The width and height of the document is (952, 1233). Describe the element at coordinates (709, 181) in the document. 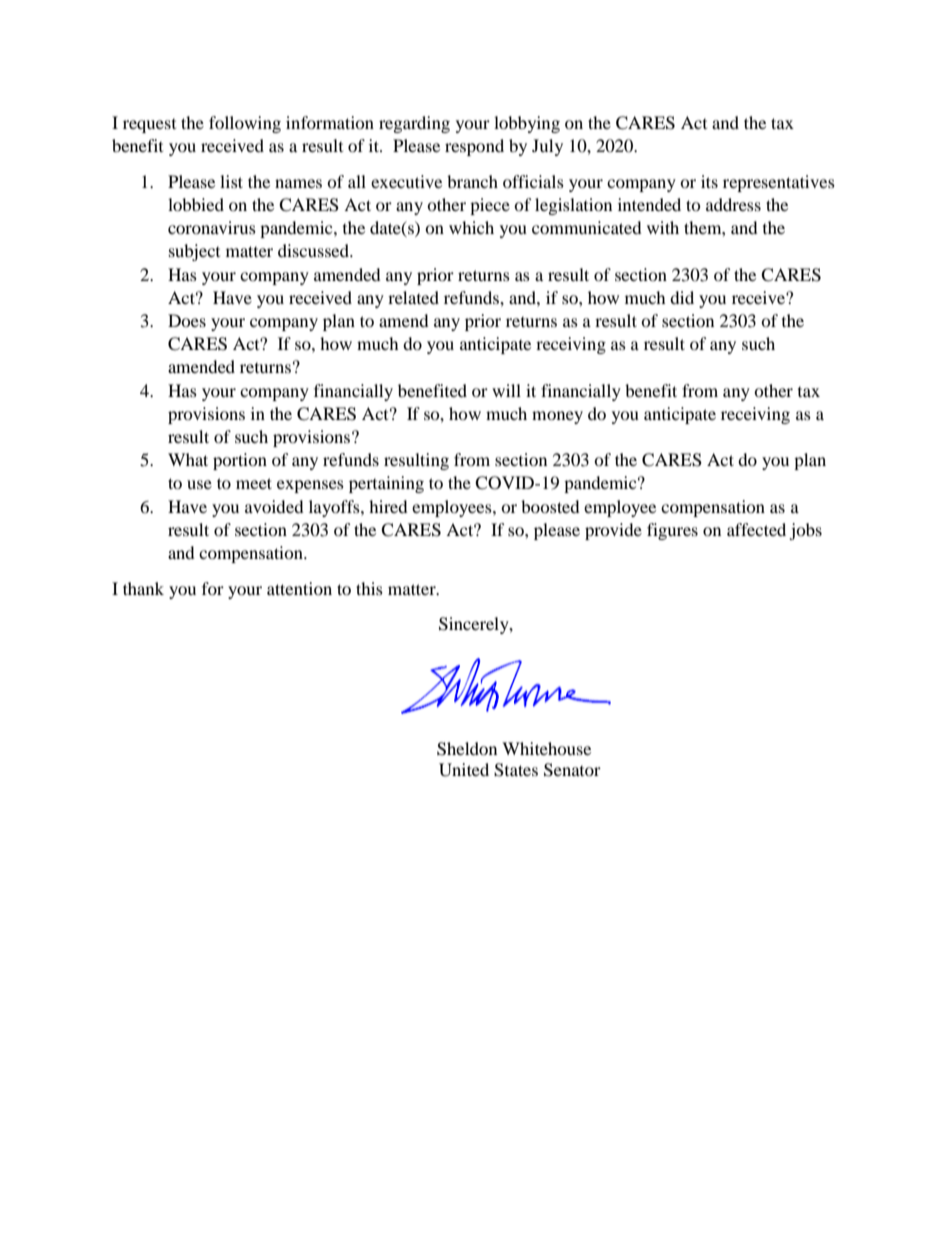

I see `its` at that location.
